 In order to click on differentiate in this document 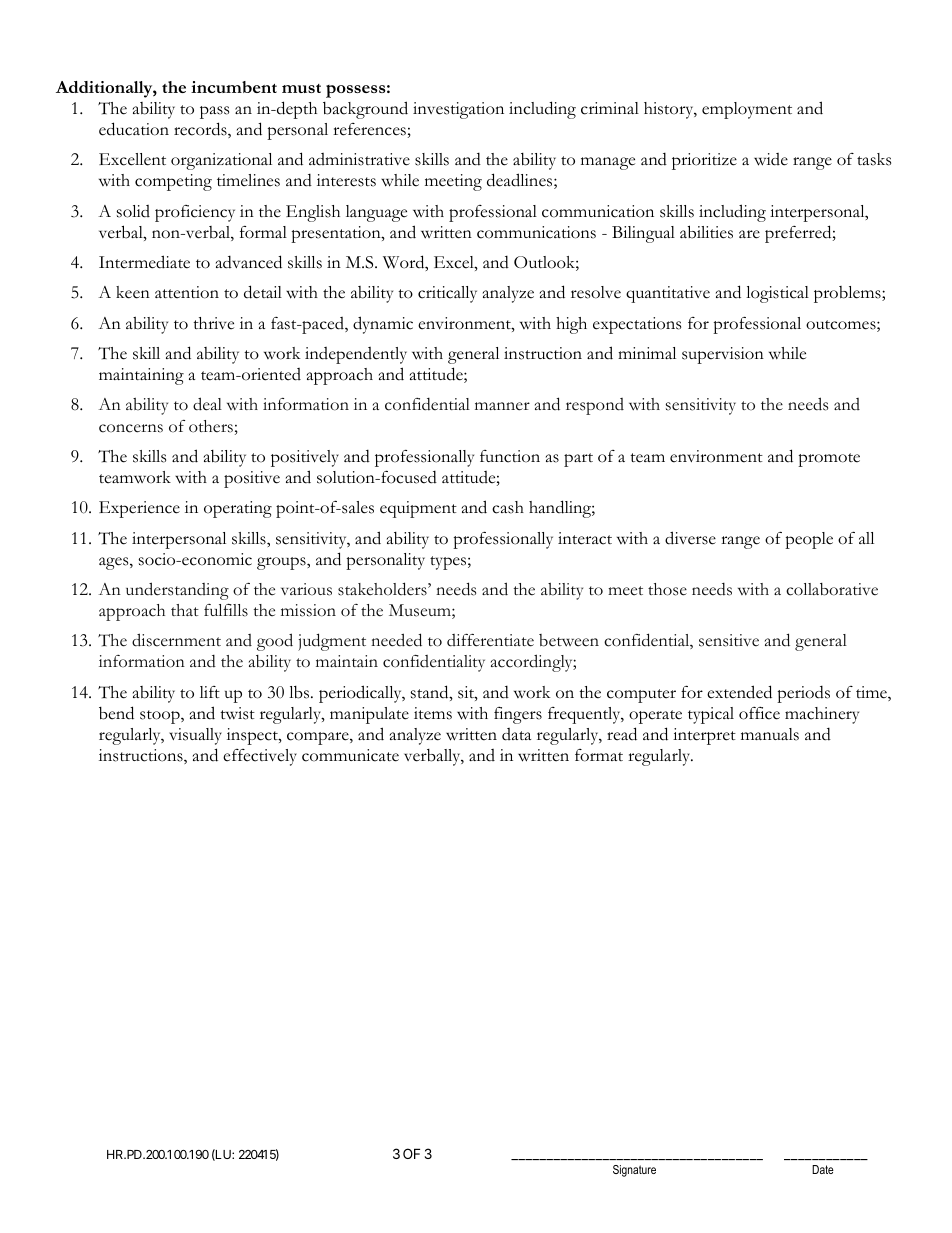, I will do `click(490, 640)`.
